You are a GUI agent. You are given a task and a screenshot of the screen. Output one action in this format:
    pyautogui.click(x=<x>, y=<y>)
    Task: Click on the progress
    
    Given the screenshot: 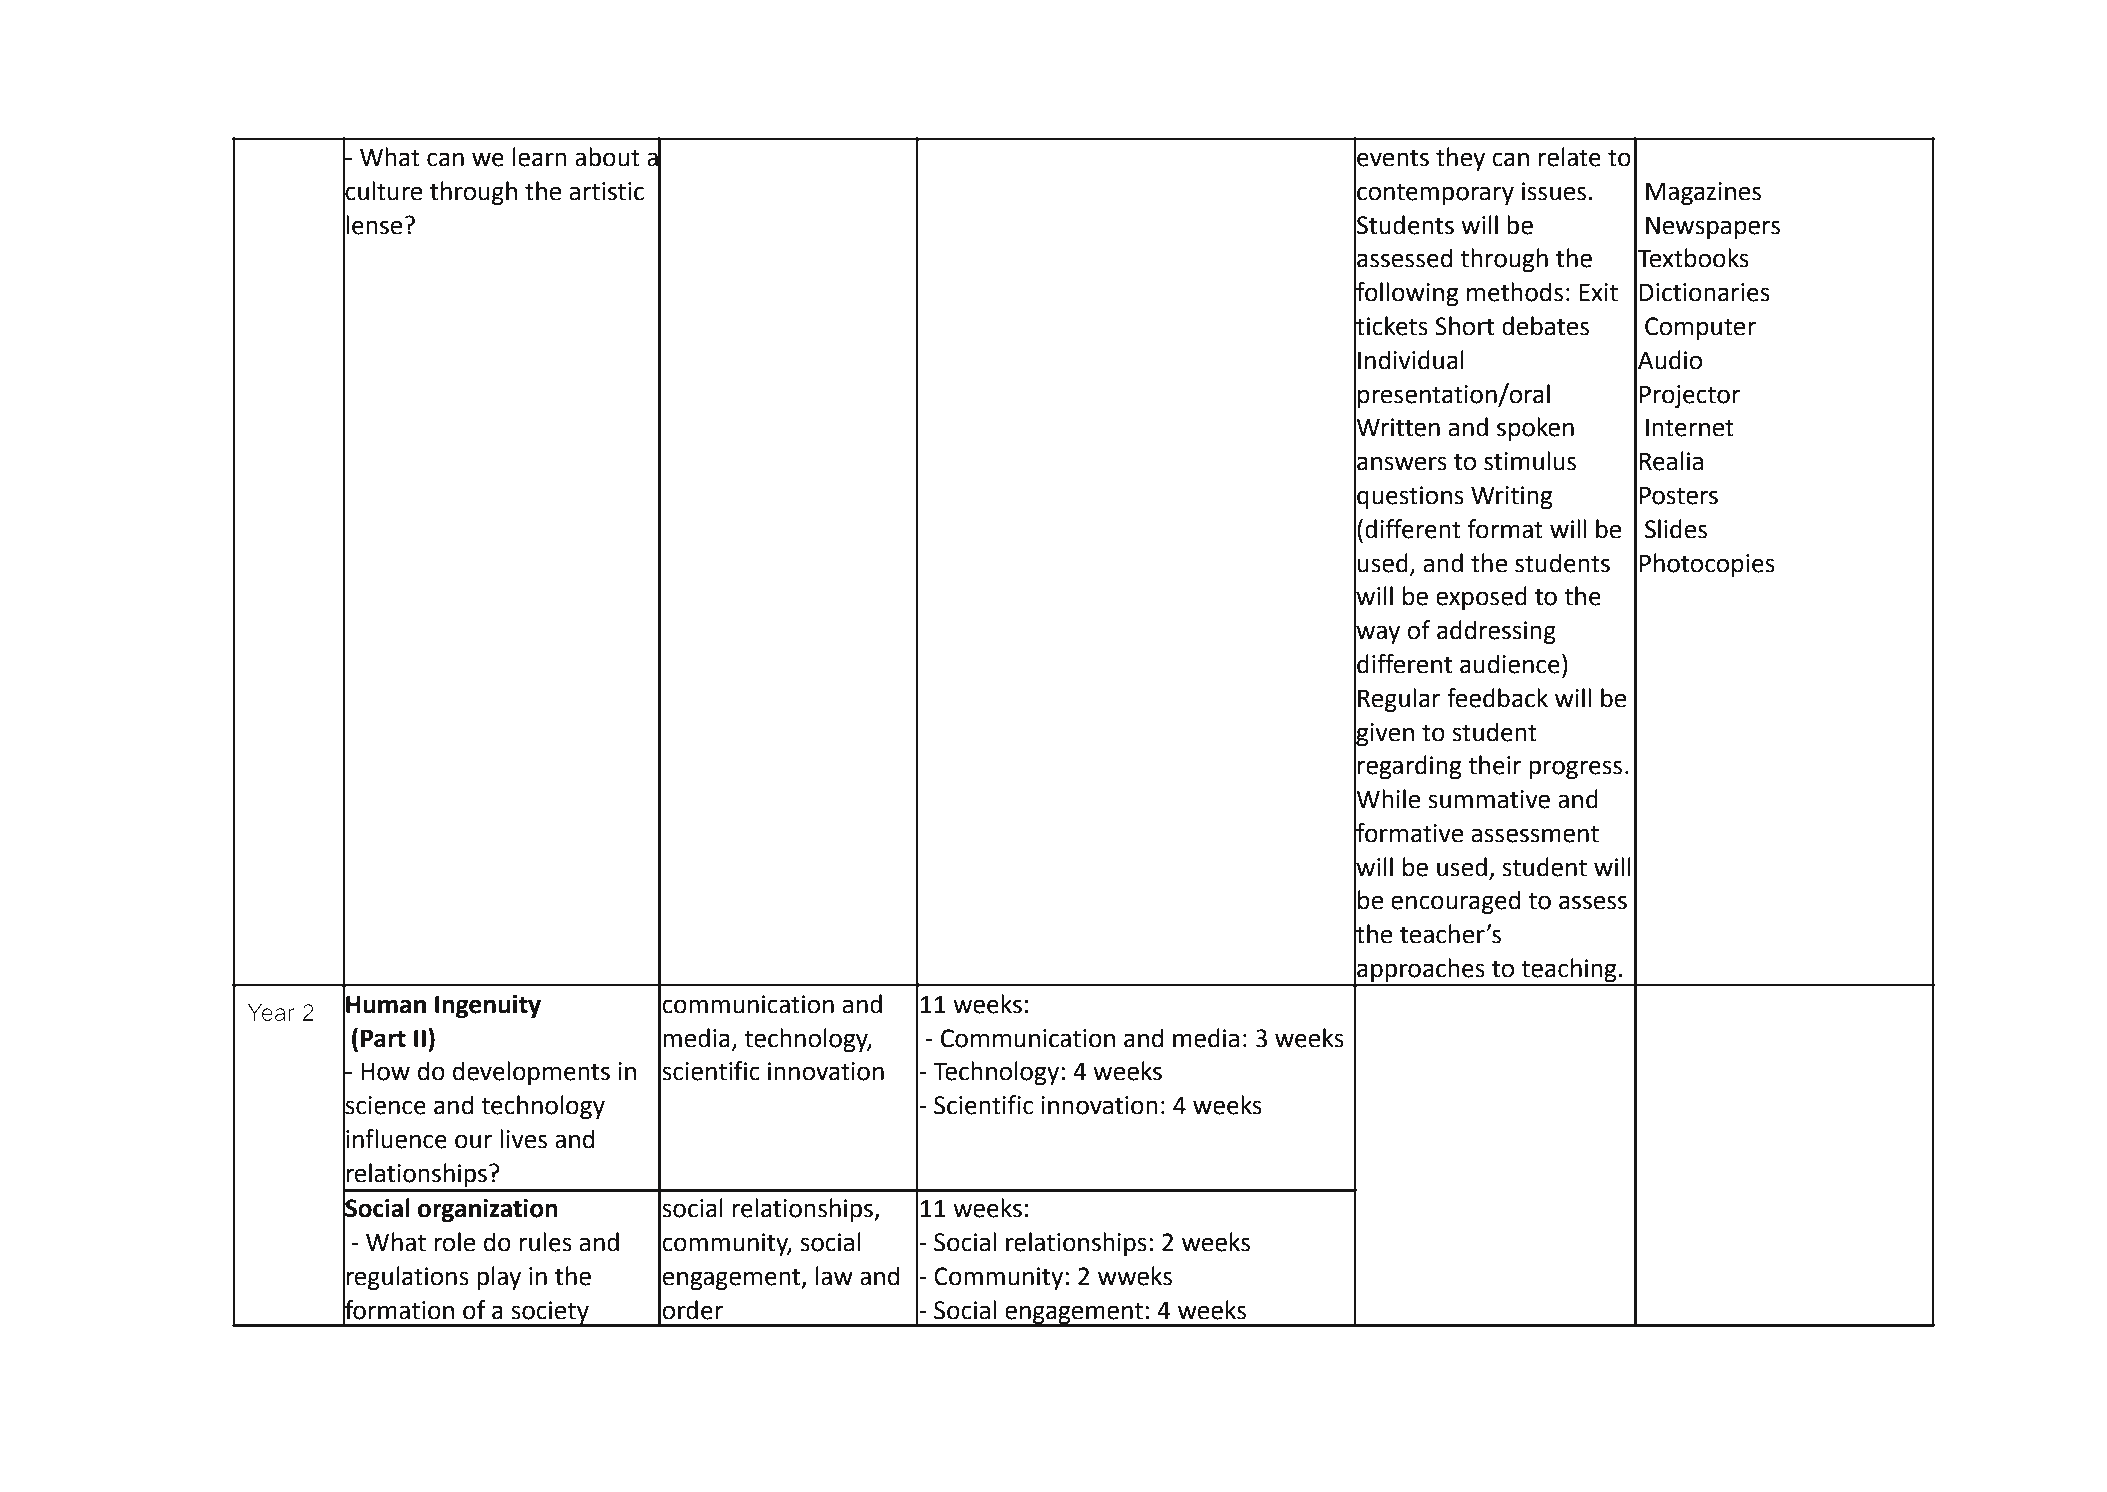 What is the action you would take?
    pyautogui.click(x=1575, y=769)
